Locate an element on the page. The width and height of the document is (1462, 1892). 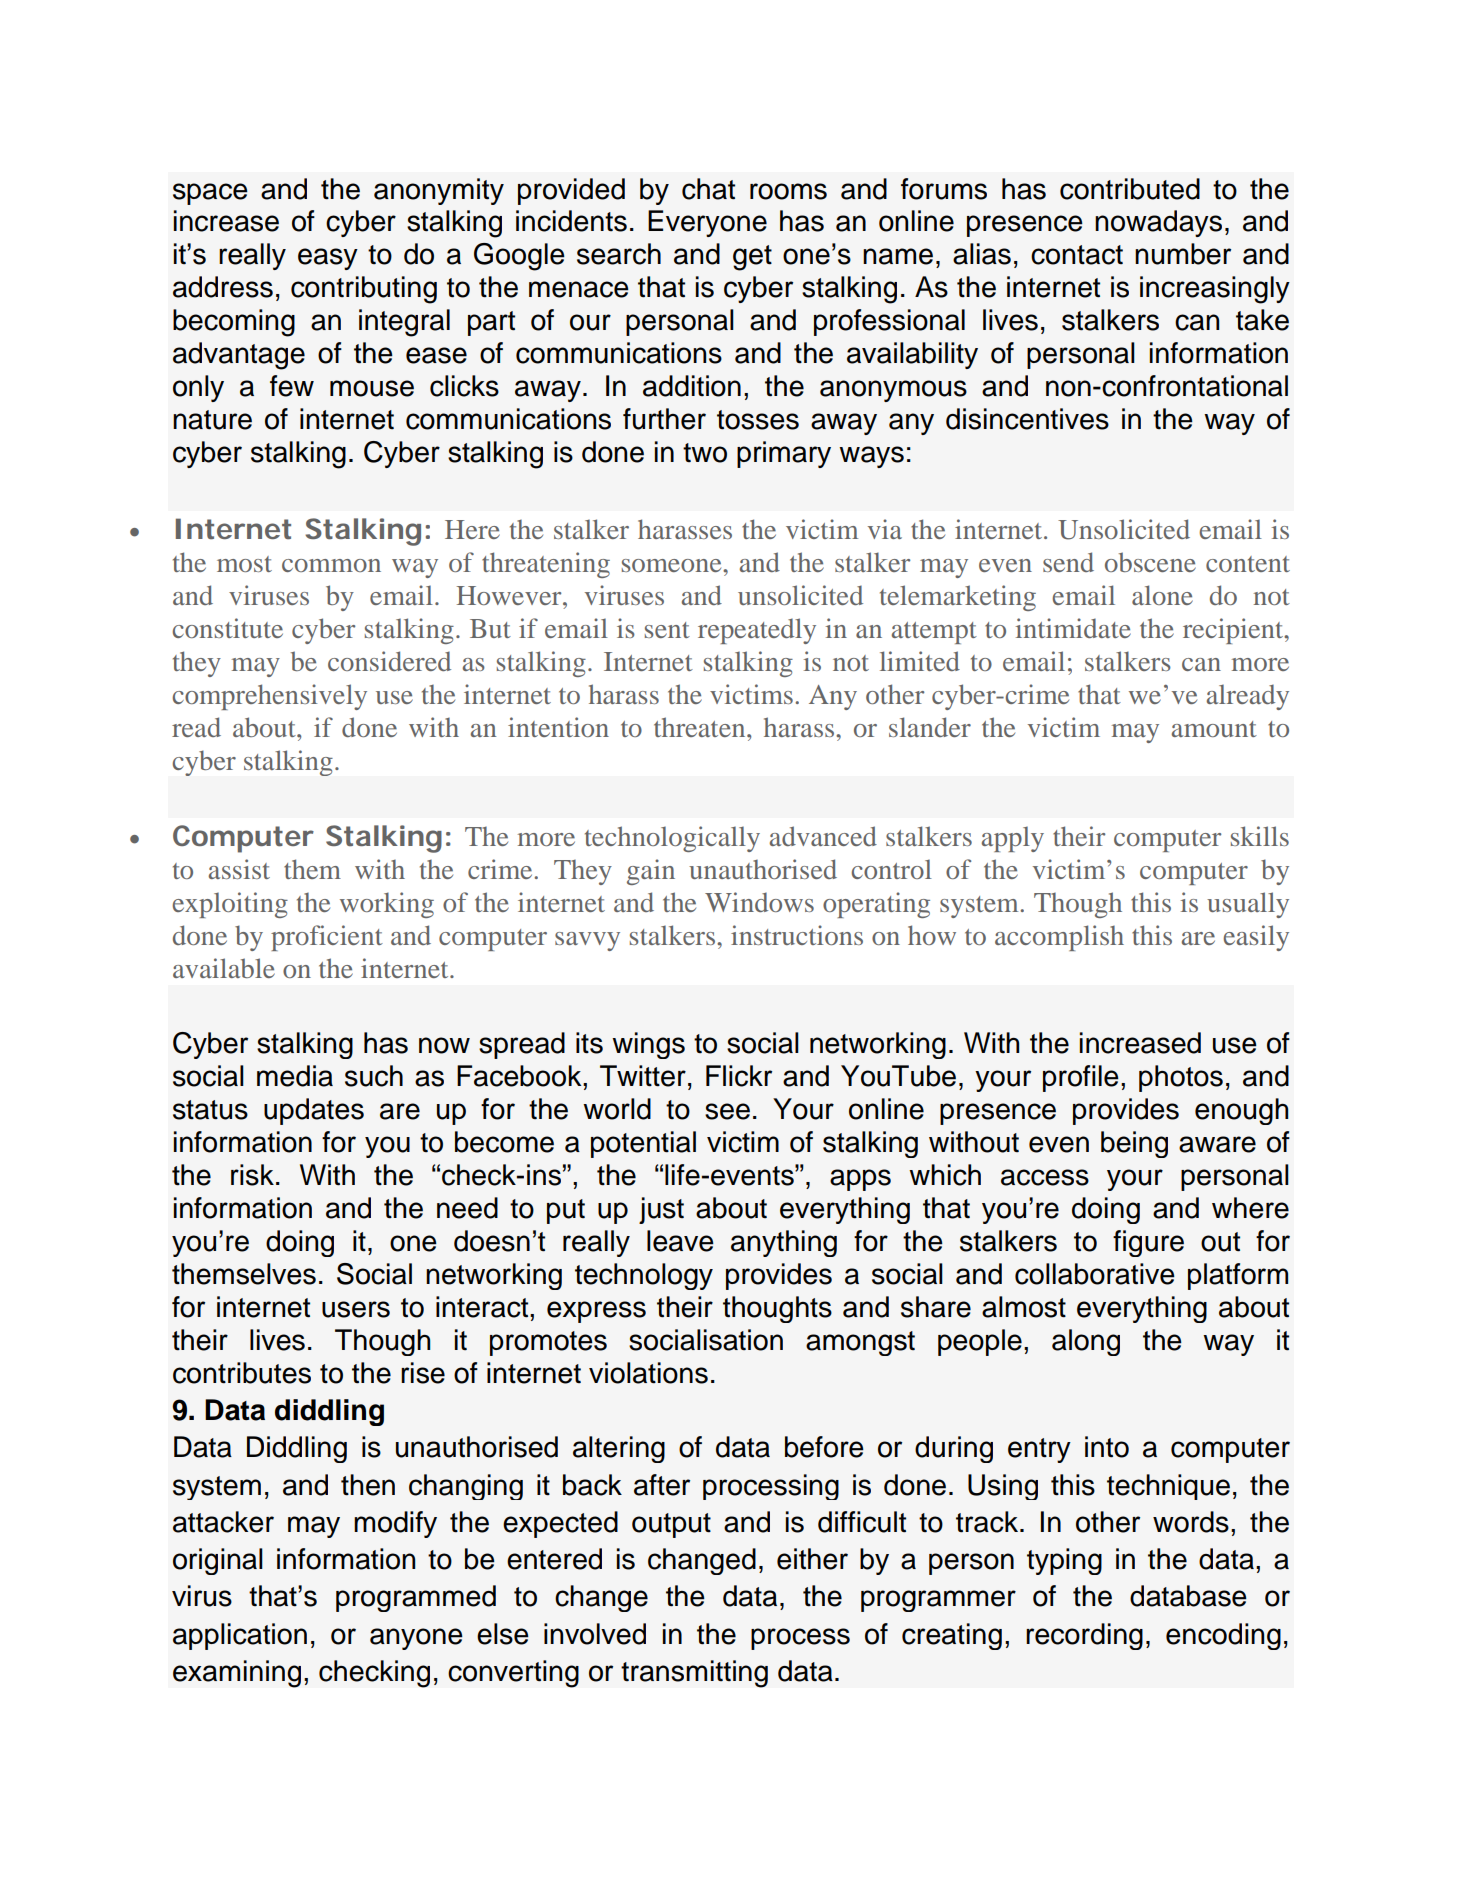
Everyone is located at coordinates (707, 223).
